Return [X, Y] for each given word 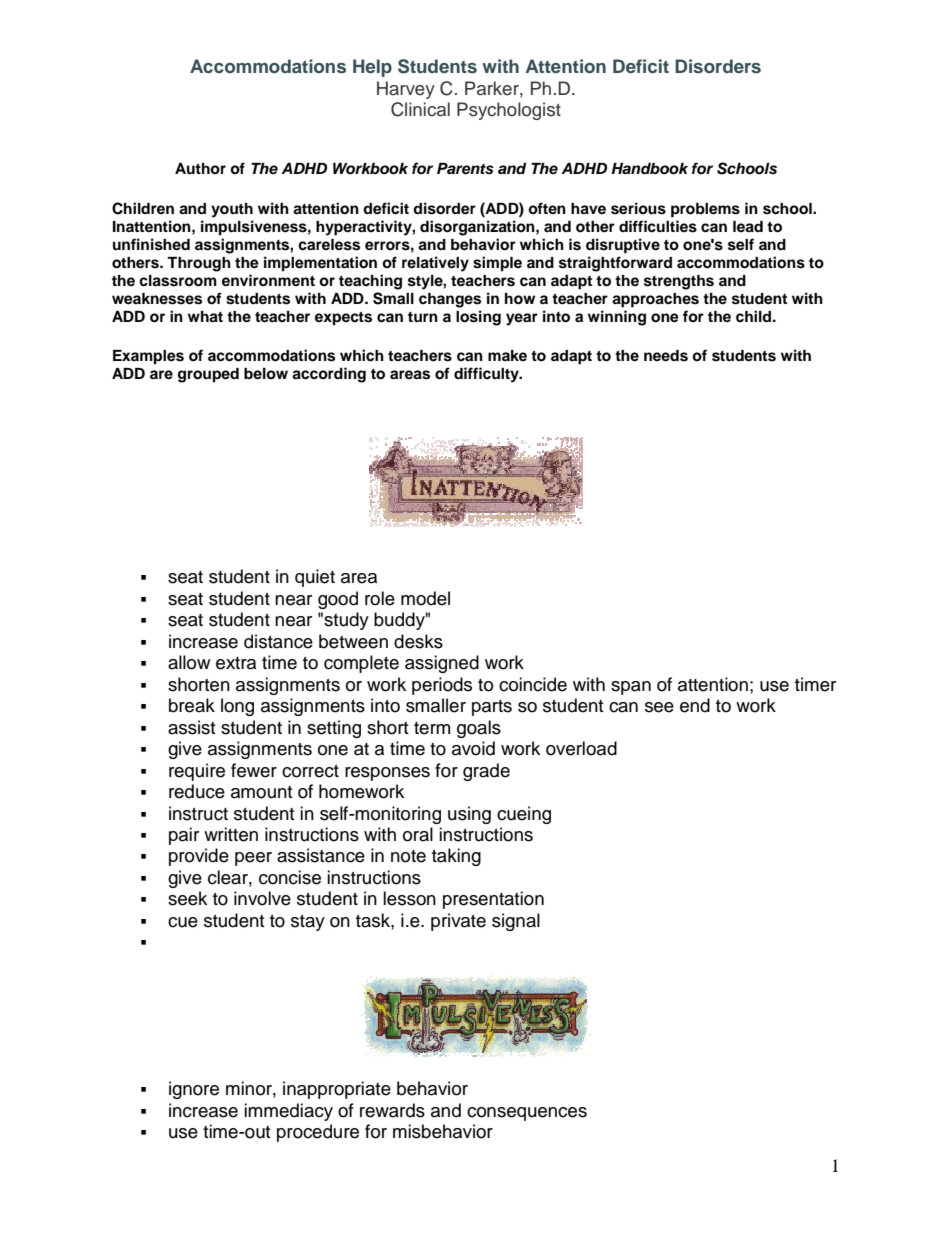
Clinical [420, 109]
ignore [194, 1090]
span [631, 688]
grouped [208, 375]
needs [666, 356]
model [425, 598]
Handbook [649, 169]
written [231, 834]
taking [456, 857]
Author [200, 168]
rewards [392, 1110]
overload [581, 748]
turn [423, 317]
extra [236, 663]
